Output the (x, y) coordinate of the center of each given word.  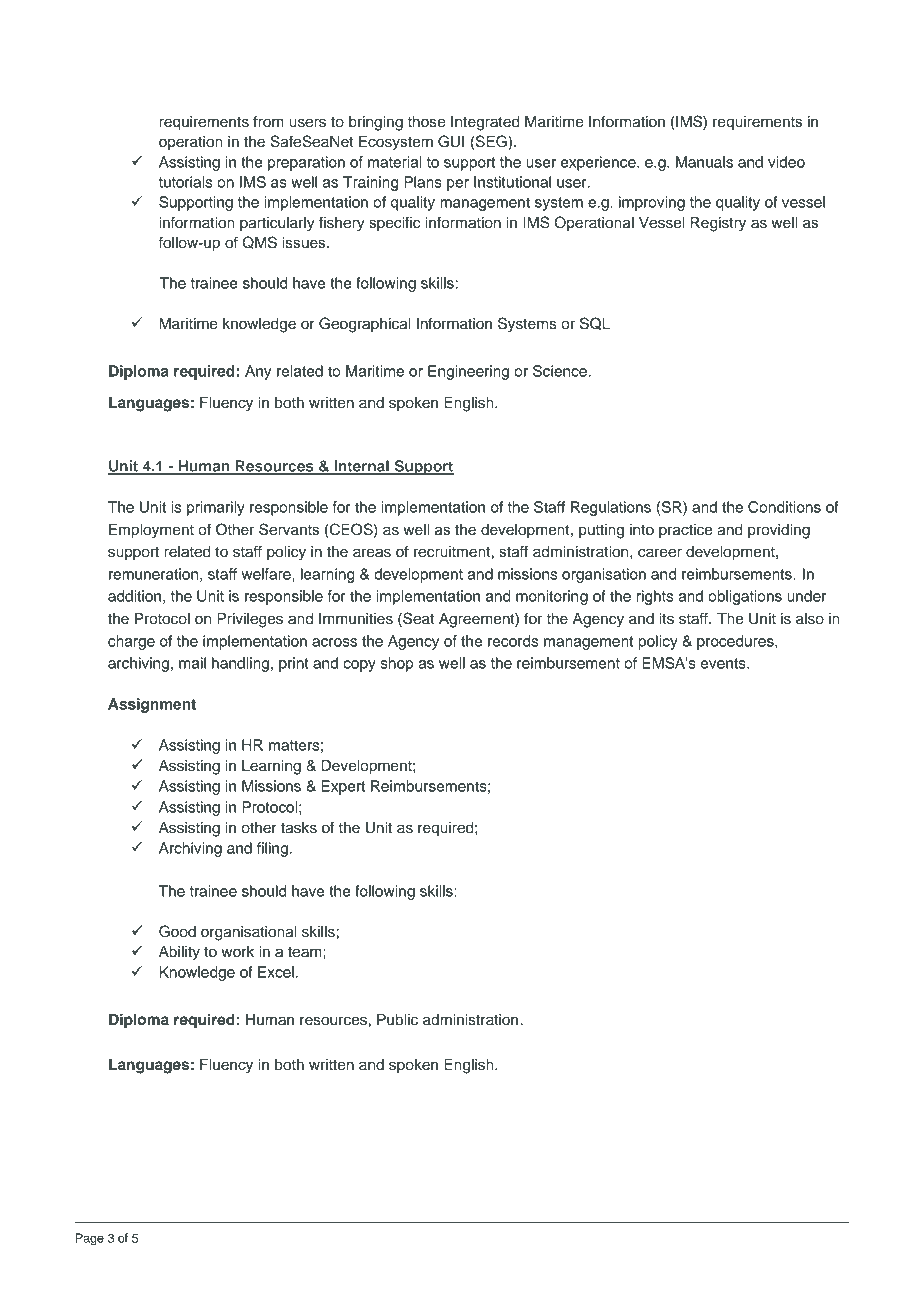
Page (90, 1239)
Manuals (704, 162)
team (306, 952)
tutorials (185, 182)
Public (397, 1020)
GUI (451, 141)
